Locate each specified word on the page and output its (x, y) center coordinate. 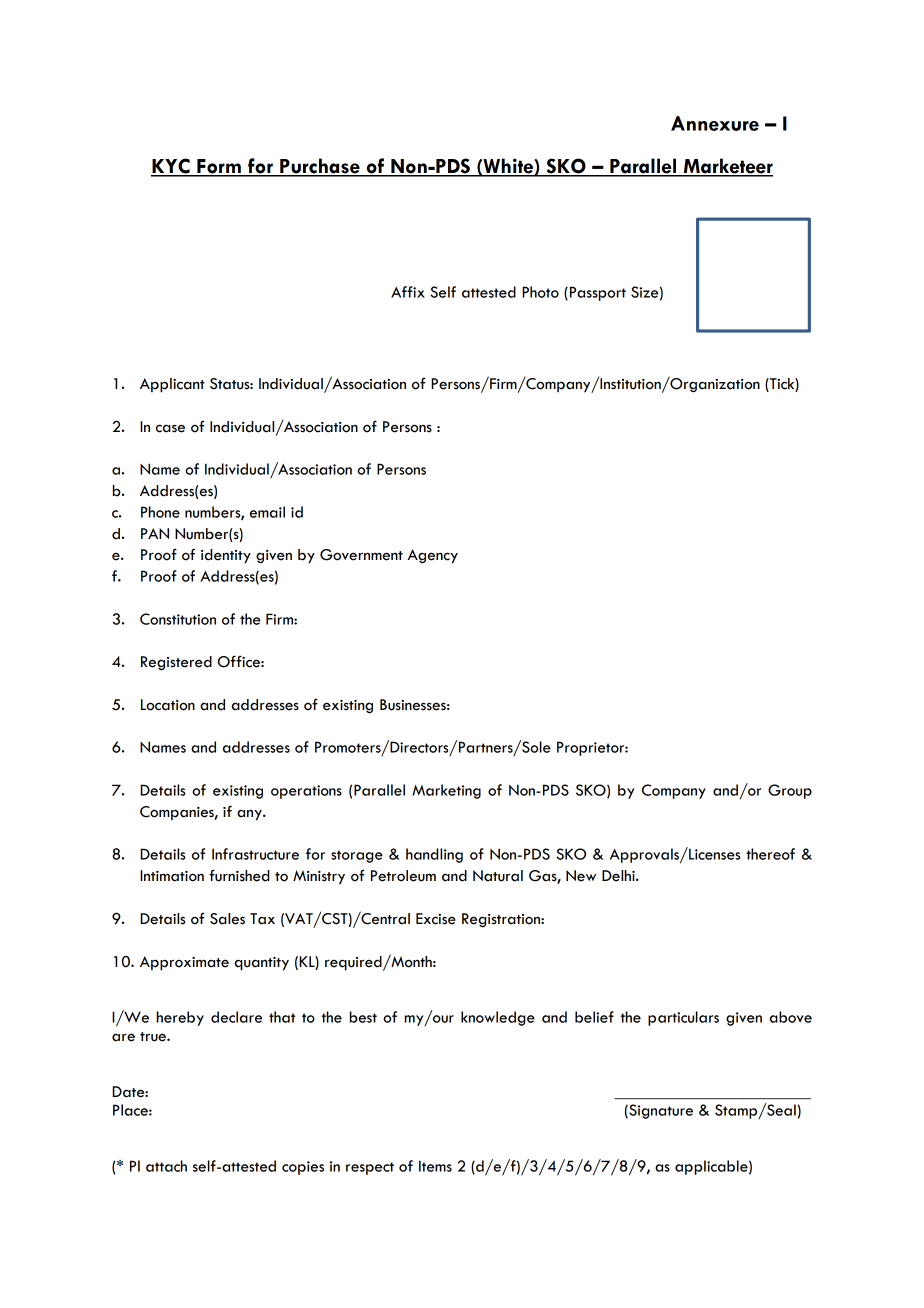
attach (166, 1166)
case (170, 428)
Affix (408, 292)
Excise (436, 919)
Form (219, 167)
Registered (176, 663)
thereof (770, 854)
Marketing (446, 791)
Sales (227, 919)
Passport (598, 293)
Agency (432, 556)
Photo (540, 292)
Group (790, 791)
